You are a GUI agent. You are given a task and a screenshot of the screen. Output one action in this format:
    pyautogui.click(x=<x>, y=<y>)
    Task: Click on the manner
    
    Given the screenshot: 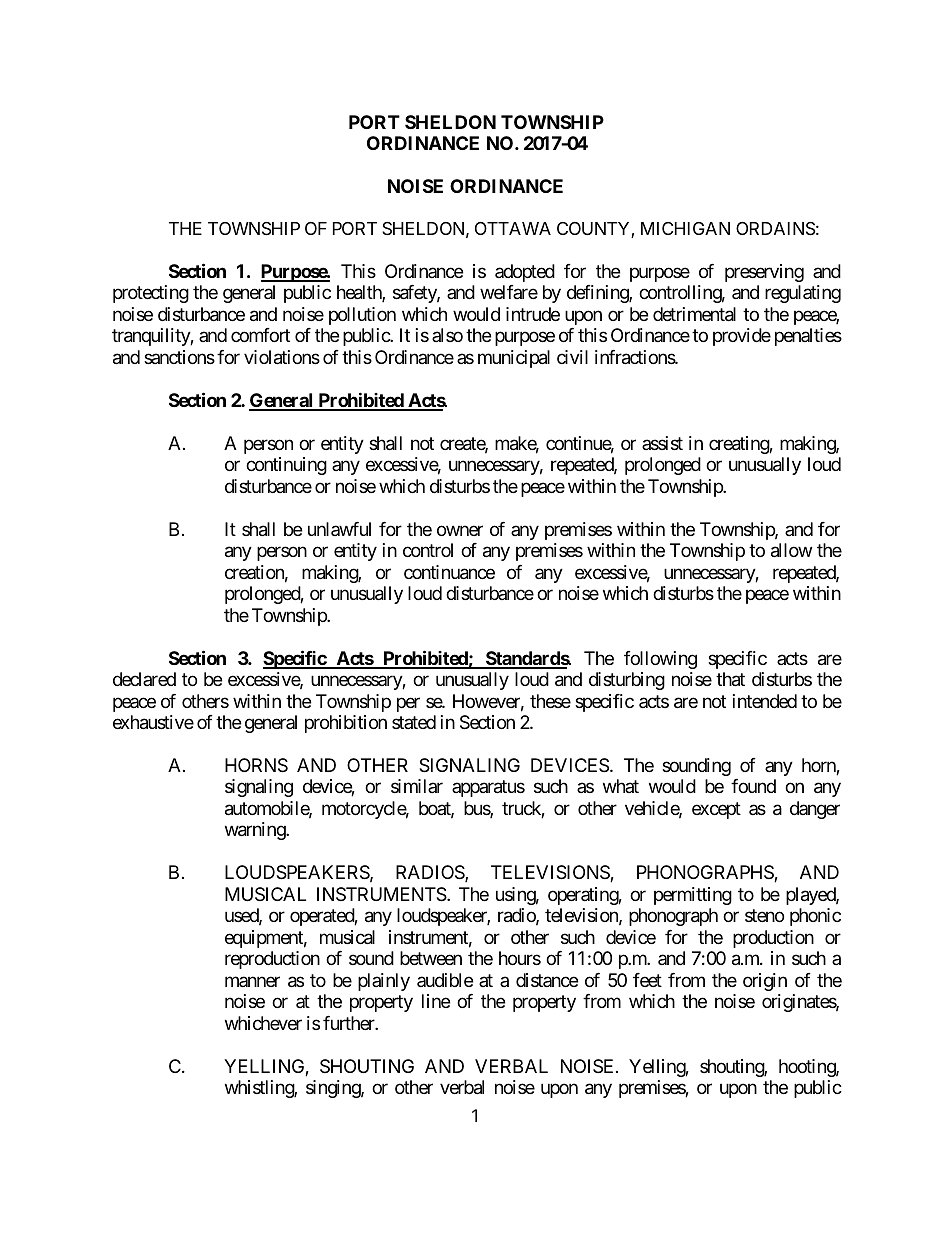 What is the action you would take?
    pyautogui.click(x=252, y=981)
